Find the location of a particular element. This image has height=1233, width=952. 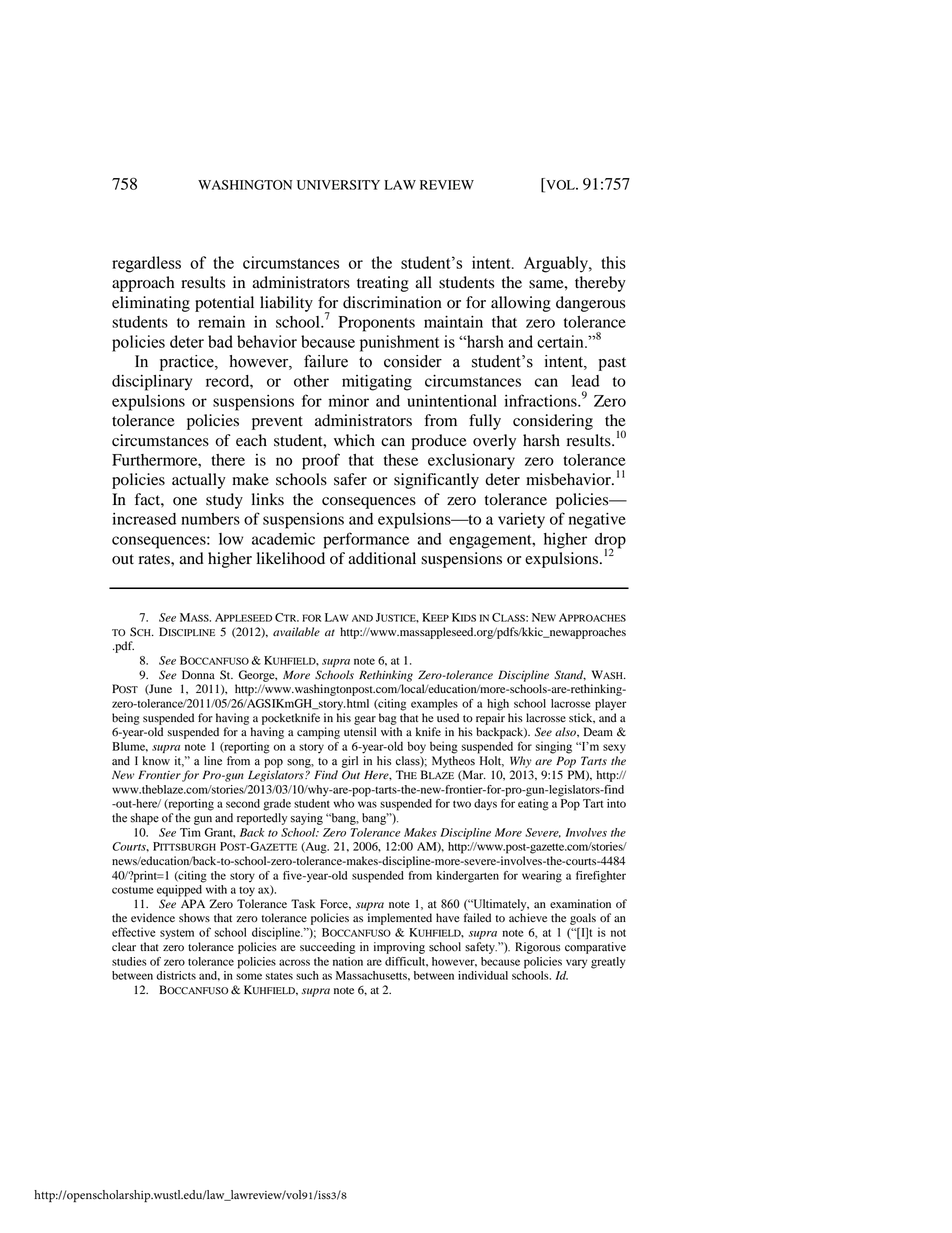

singing is located at coordinates (554, 747).
